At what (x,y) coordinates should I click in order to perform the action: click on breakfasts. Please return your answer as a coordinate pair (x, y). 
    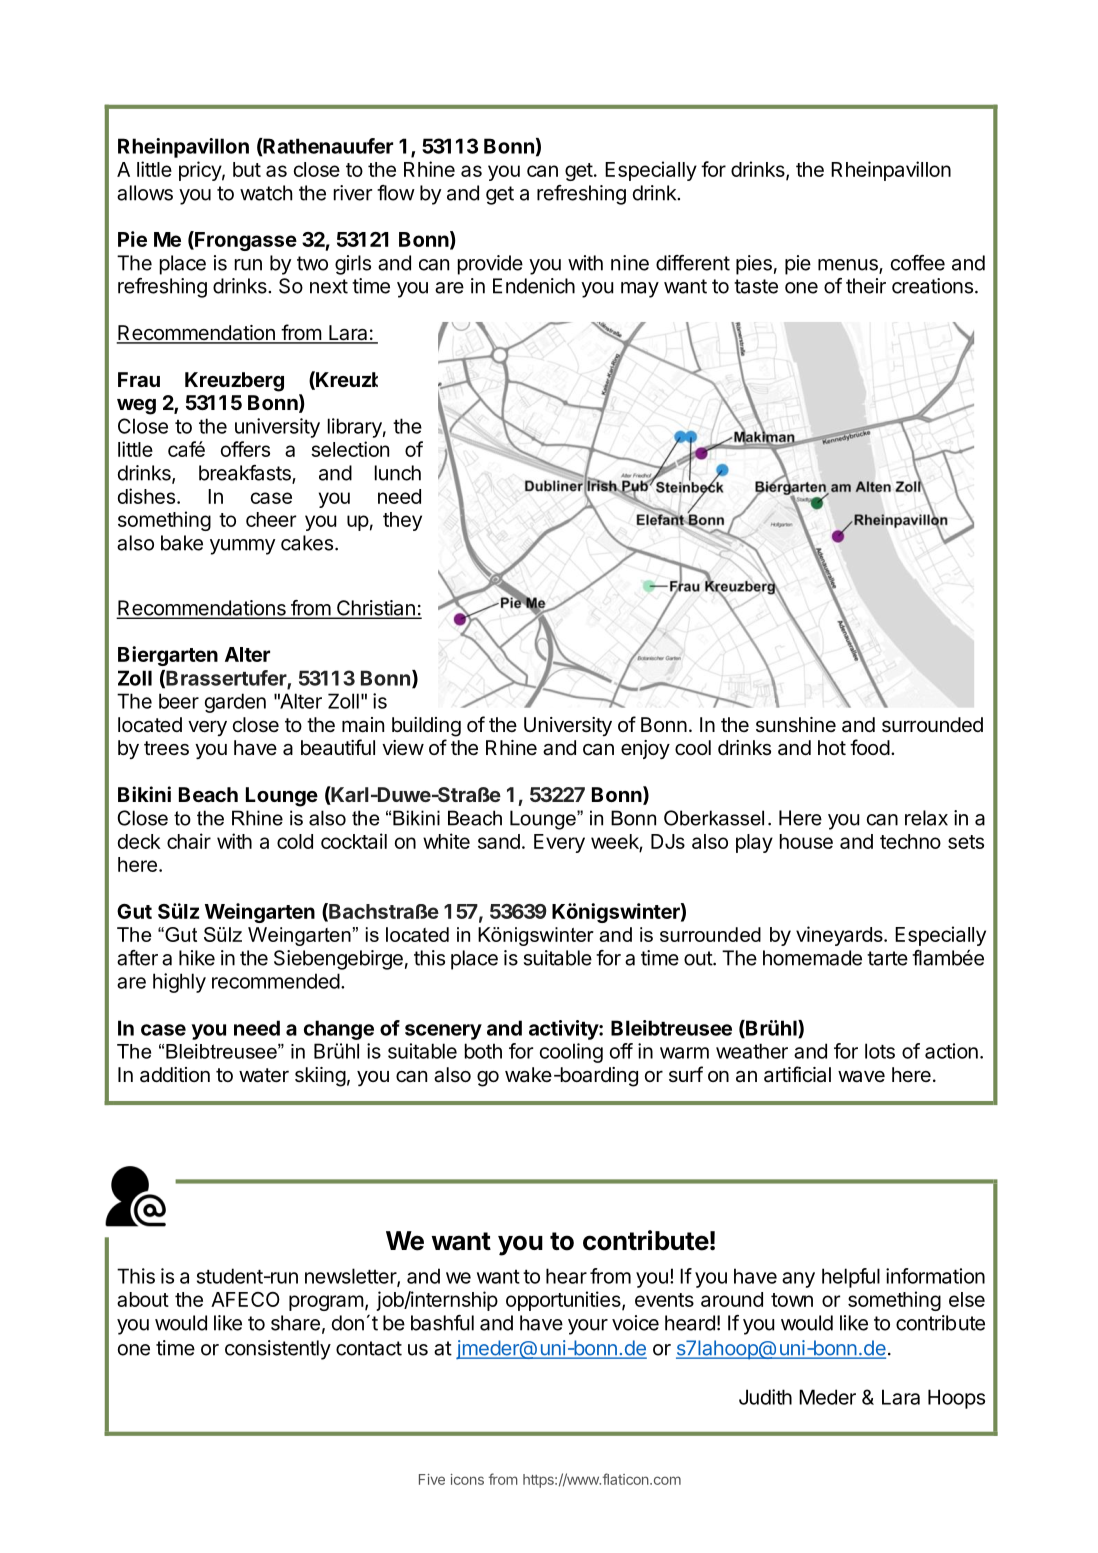
    Looking at the image, I should click on (246, 474).
